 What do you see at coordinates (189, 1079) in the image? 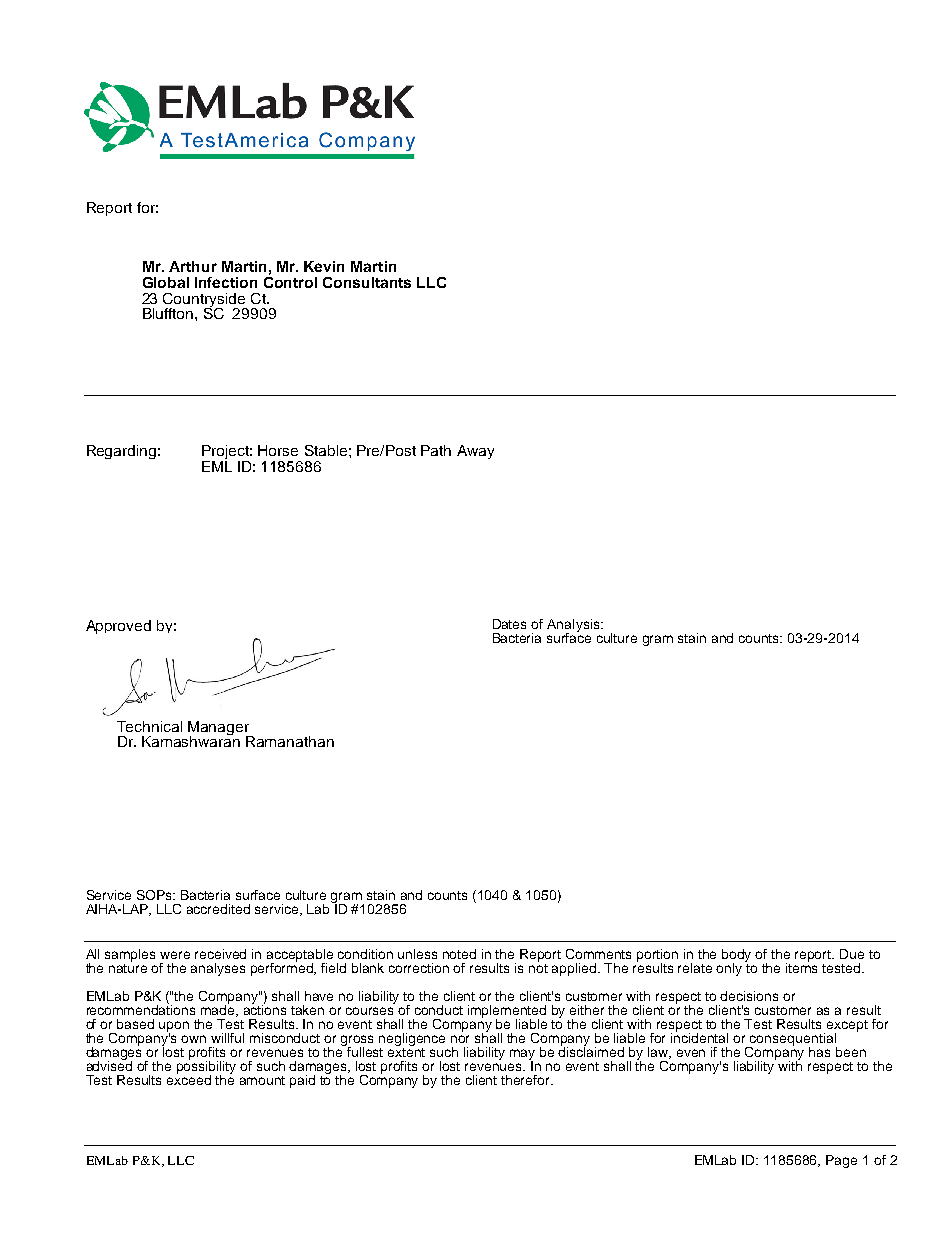
I see `exceed` at bounding box center [189, 1079].
